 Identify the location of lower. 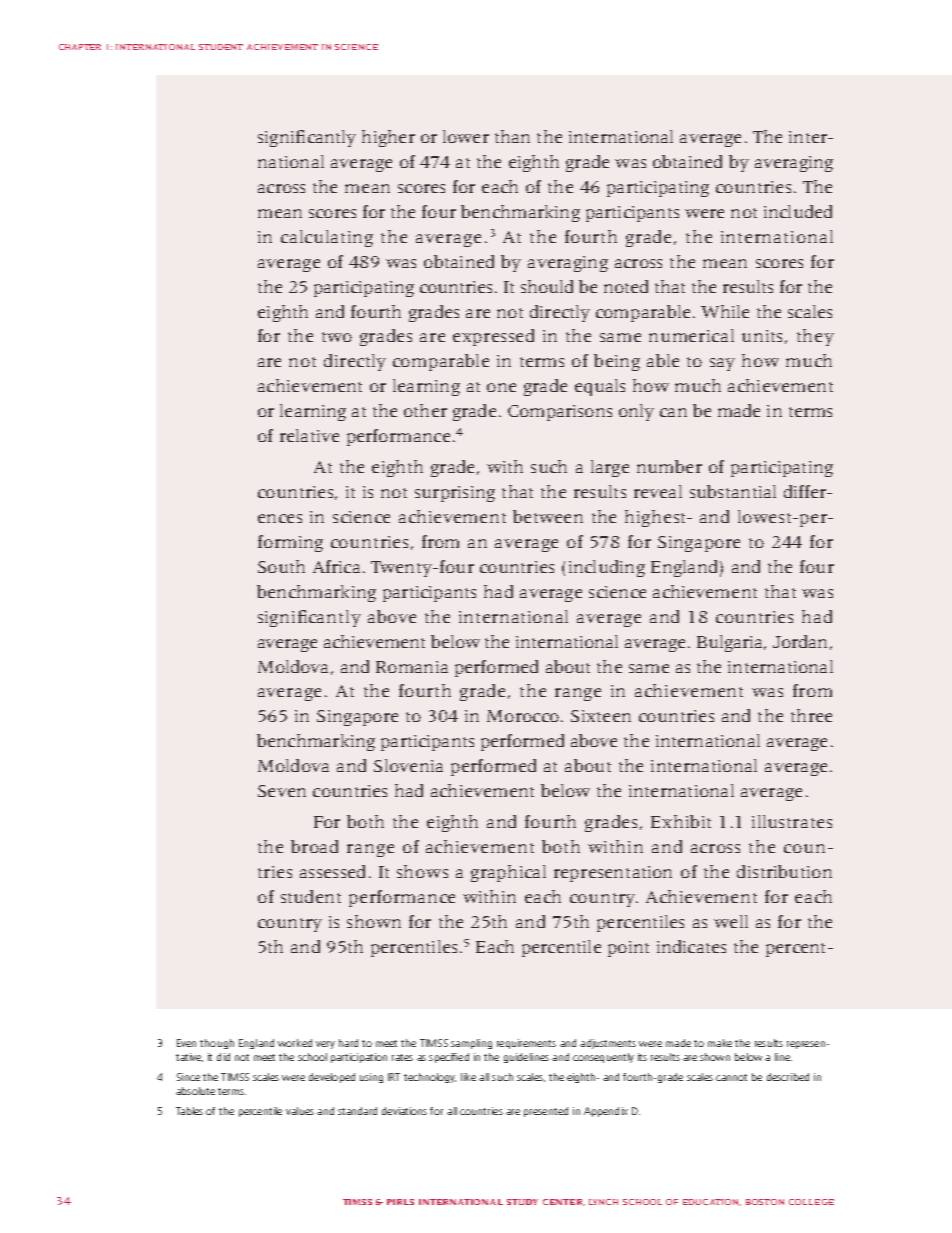
(466, 136).
